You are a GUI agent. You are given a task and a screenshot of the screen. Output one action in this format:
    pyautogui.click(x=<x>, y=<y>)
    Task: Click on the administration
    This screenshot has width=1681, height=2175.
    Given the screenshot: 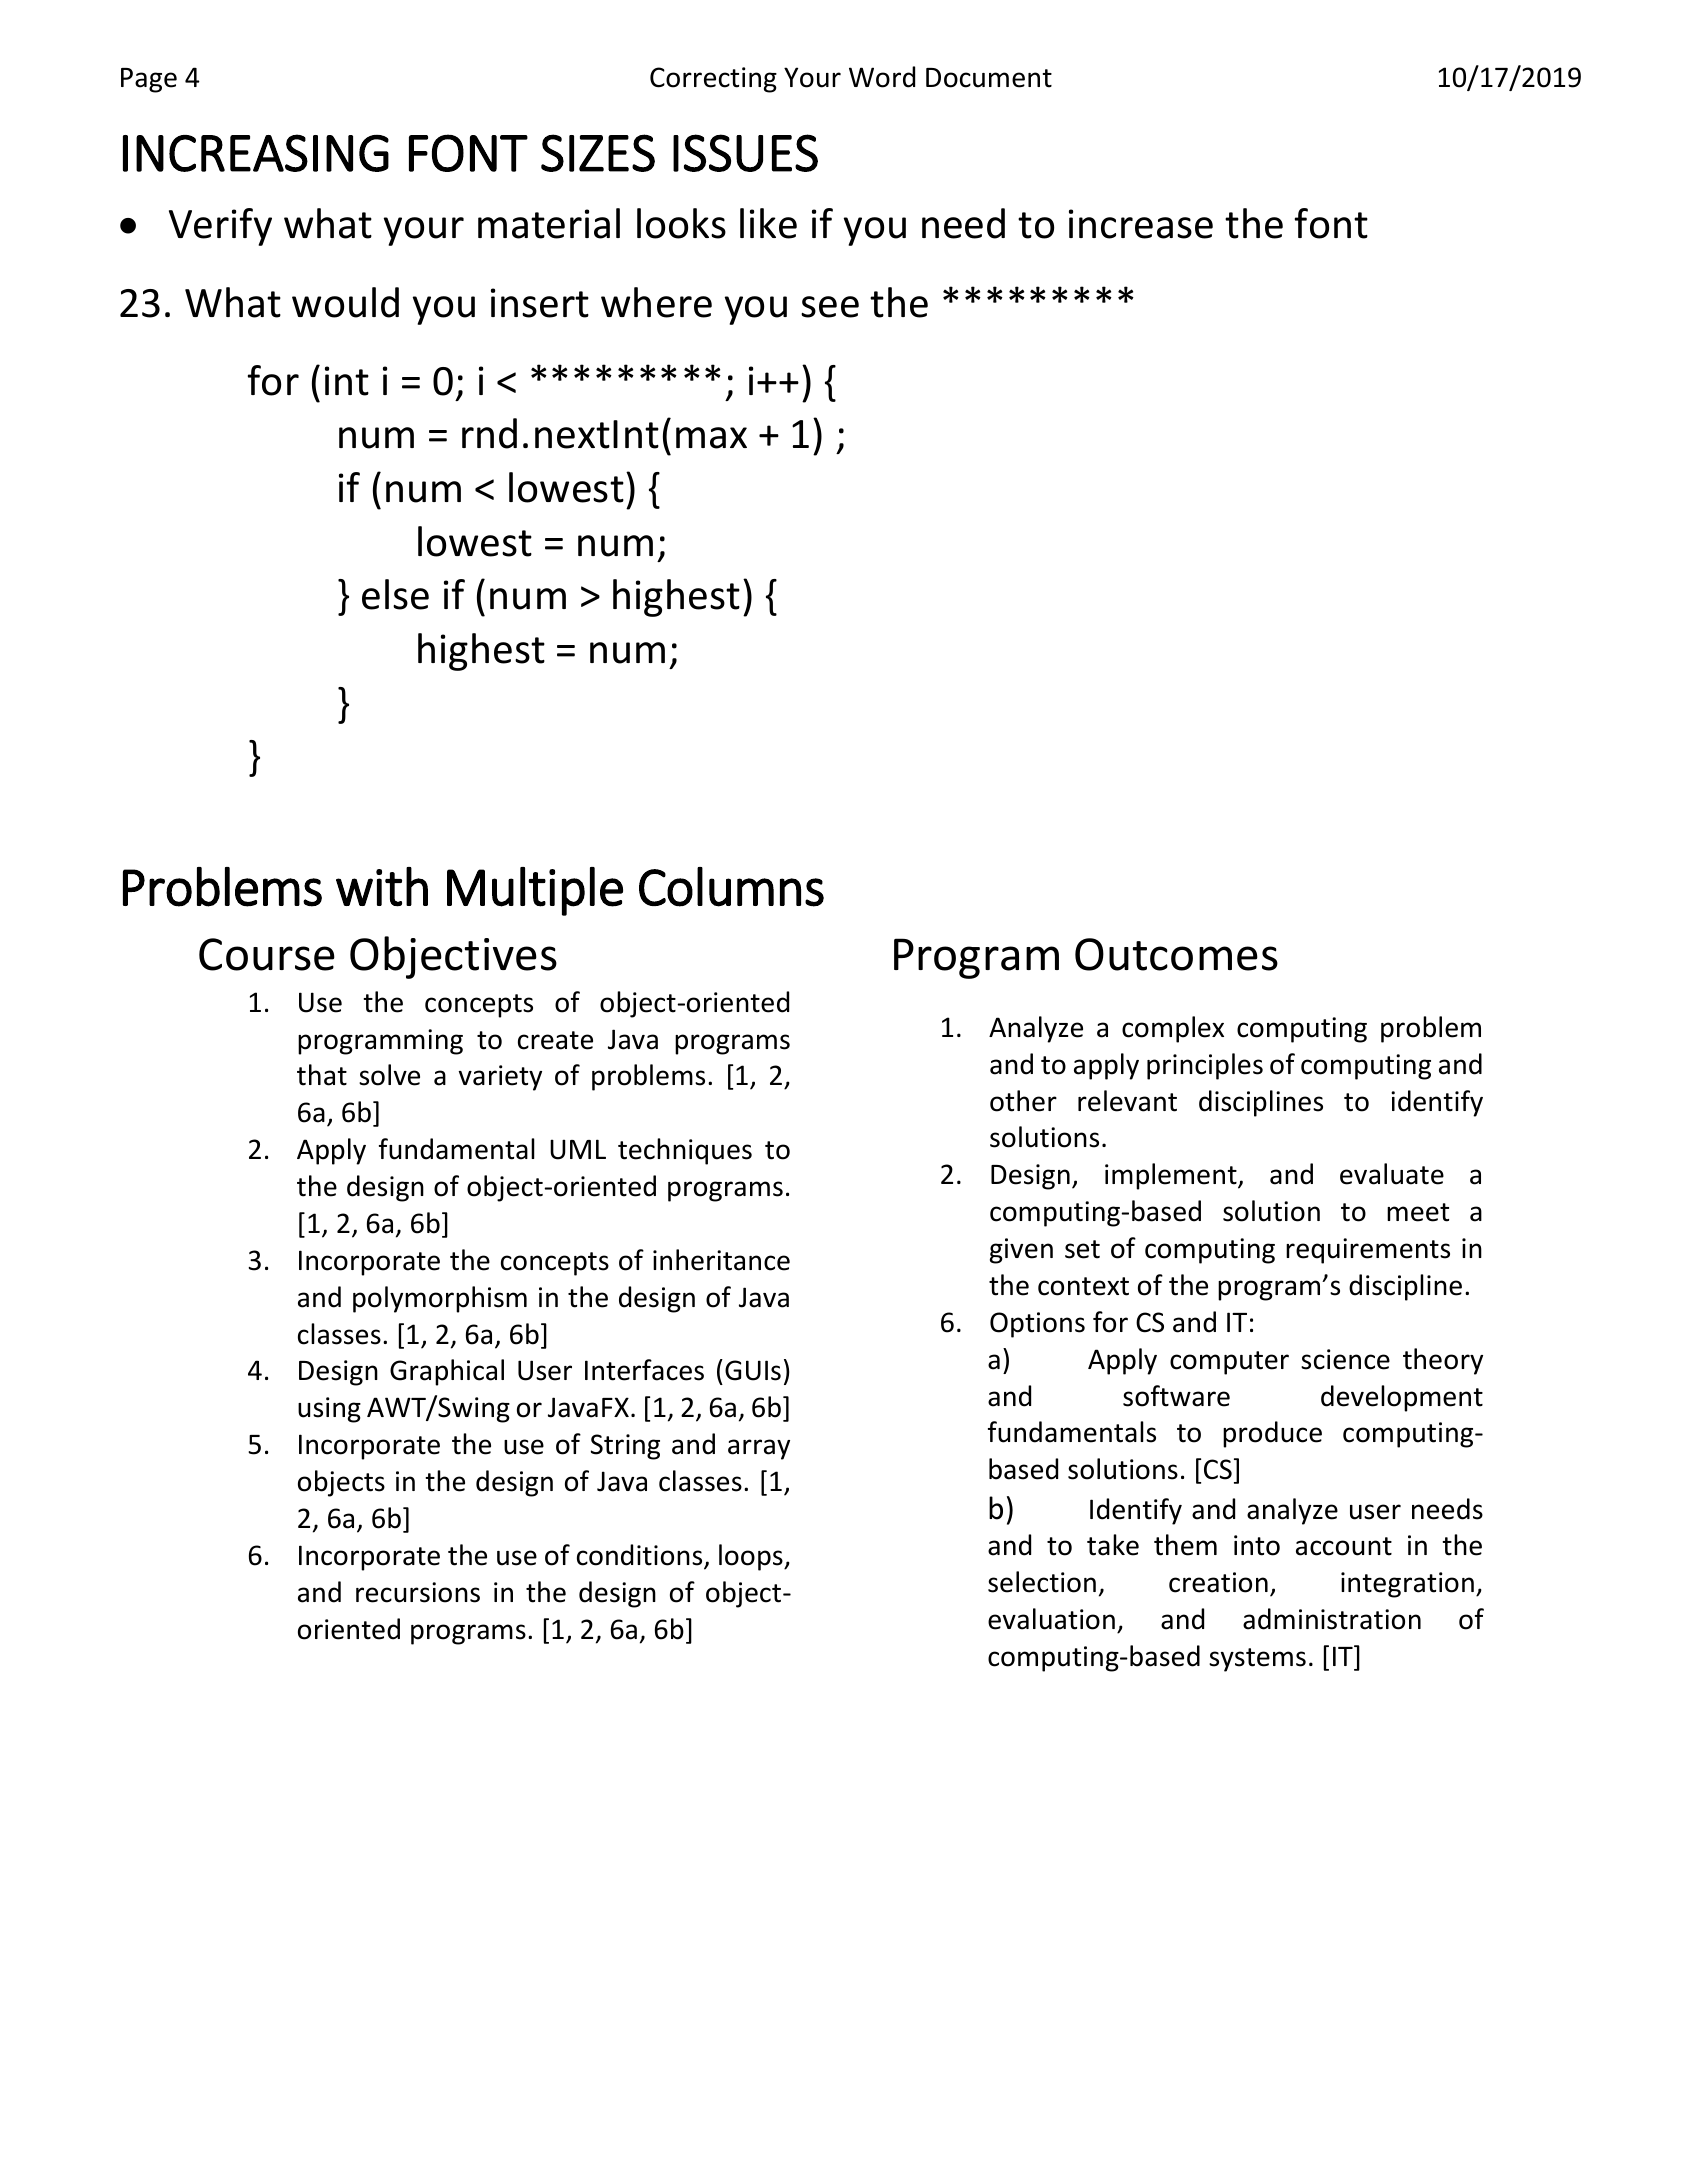 What is the action you would take?
    pyautogui.click(x=1332, y=1619)
